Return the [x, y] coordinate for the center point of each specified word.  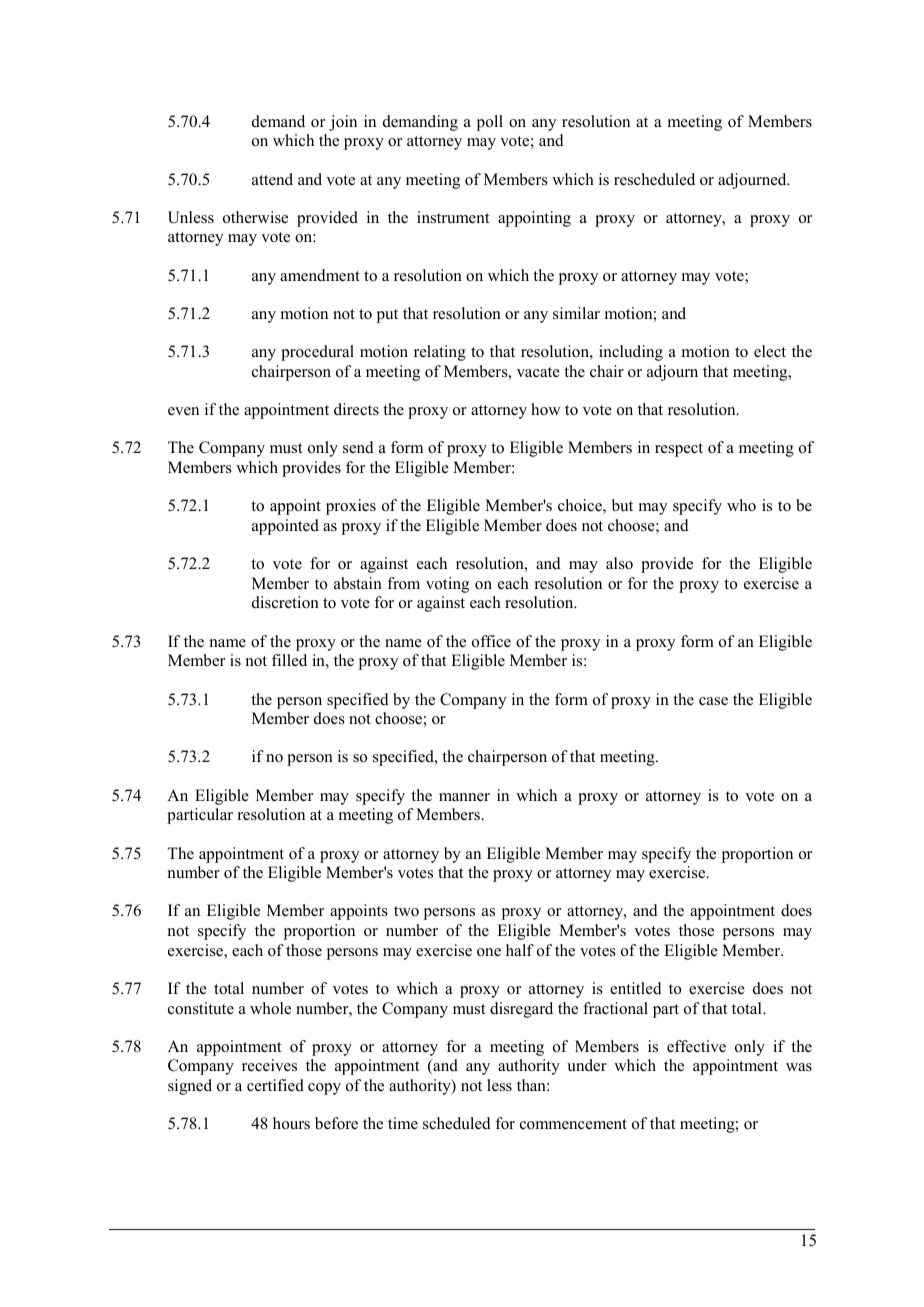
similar [576, 313]
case [713, 701]
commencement [573, 1124]
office [491, 641]
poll [490, 123]
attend [272, 179]
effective [696, 1046]
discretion [285, 602]
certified [275, 1085]
